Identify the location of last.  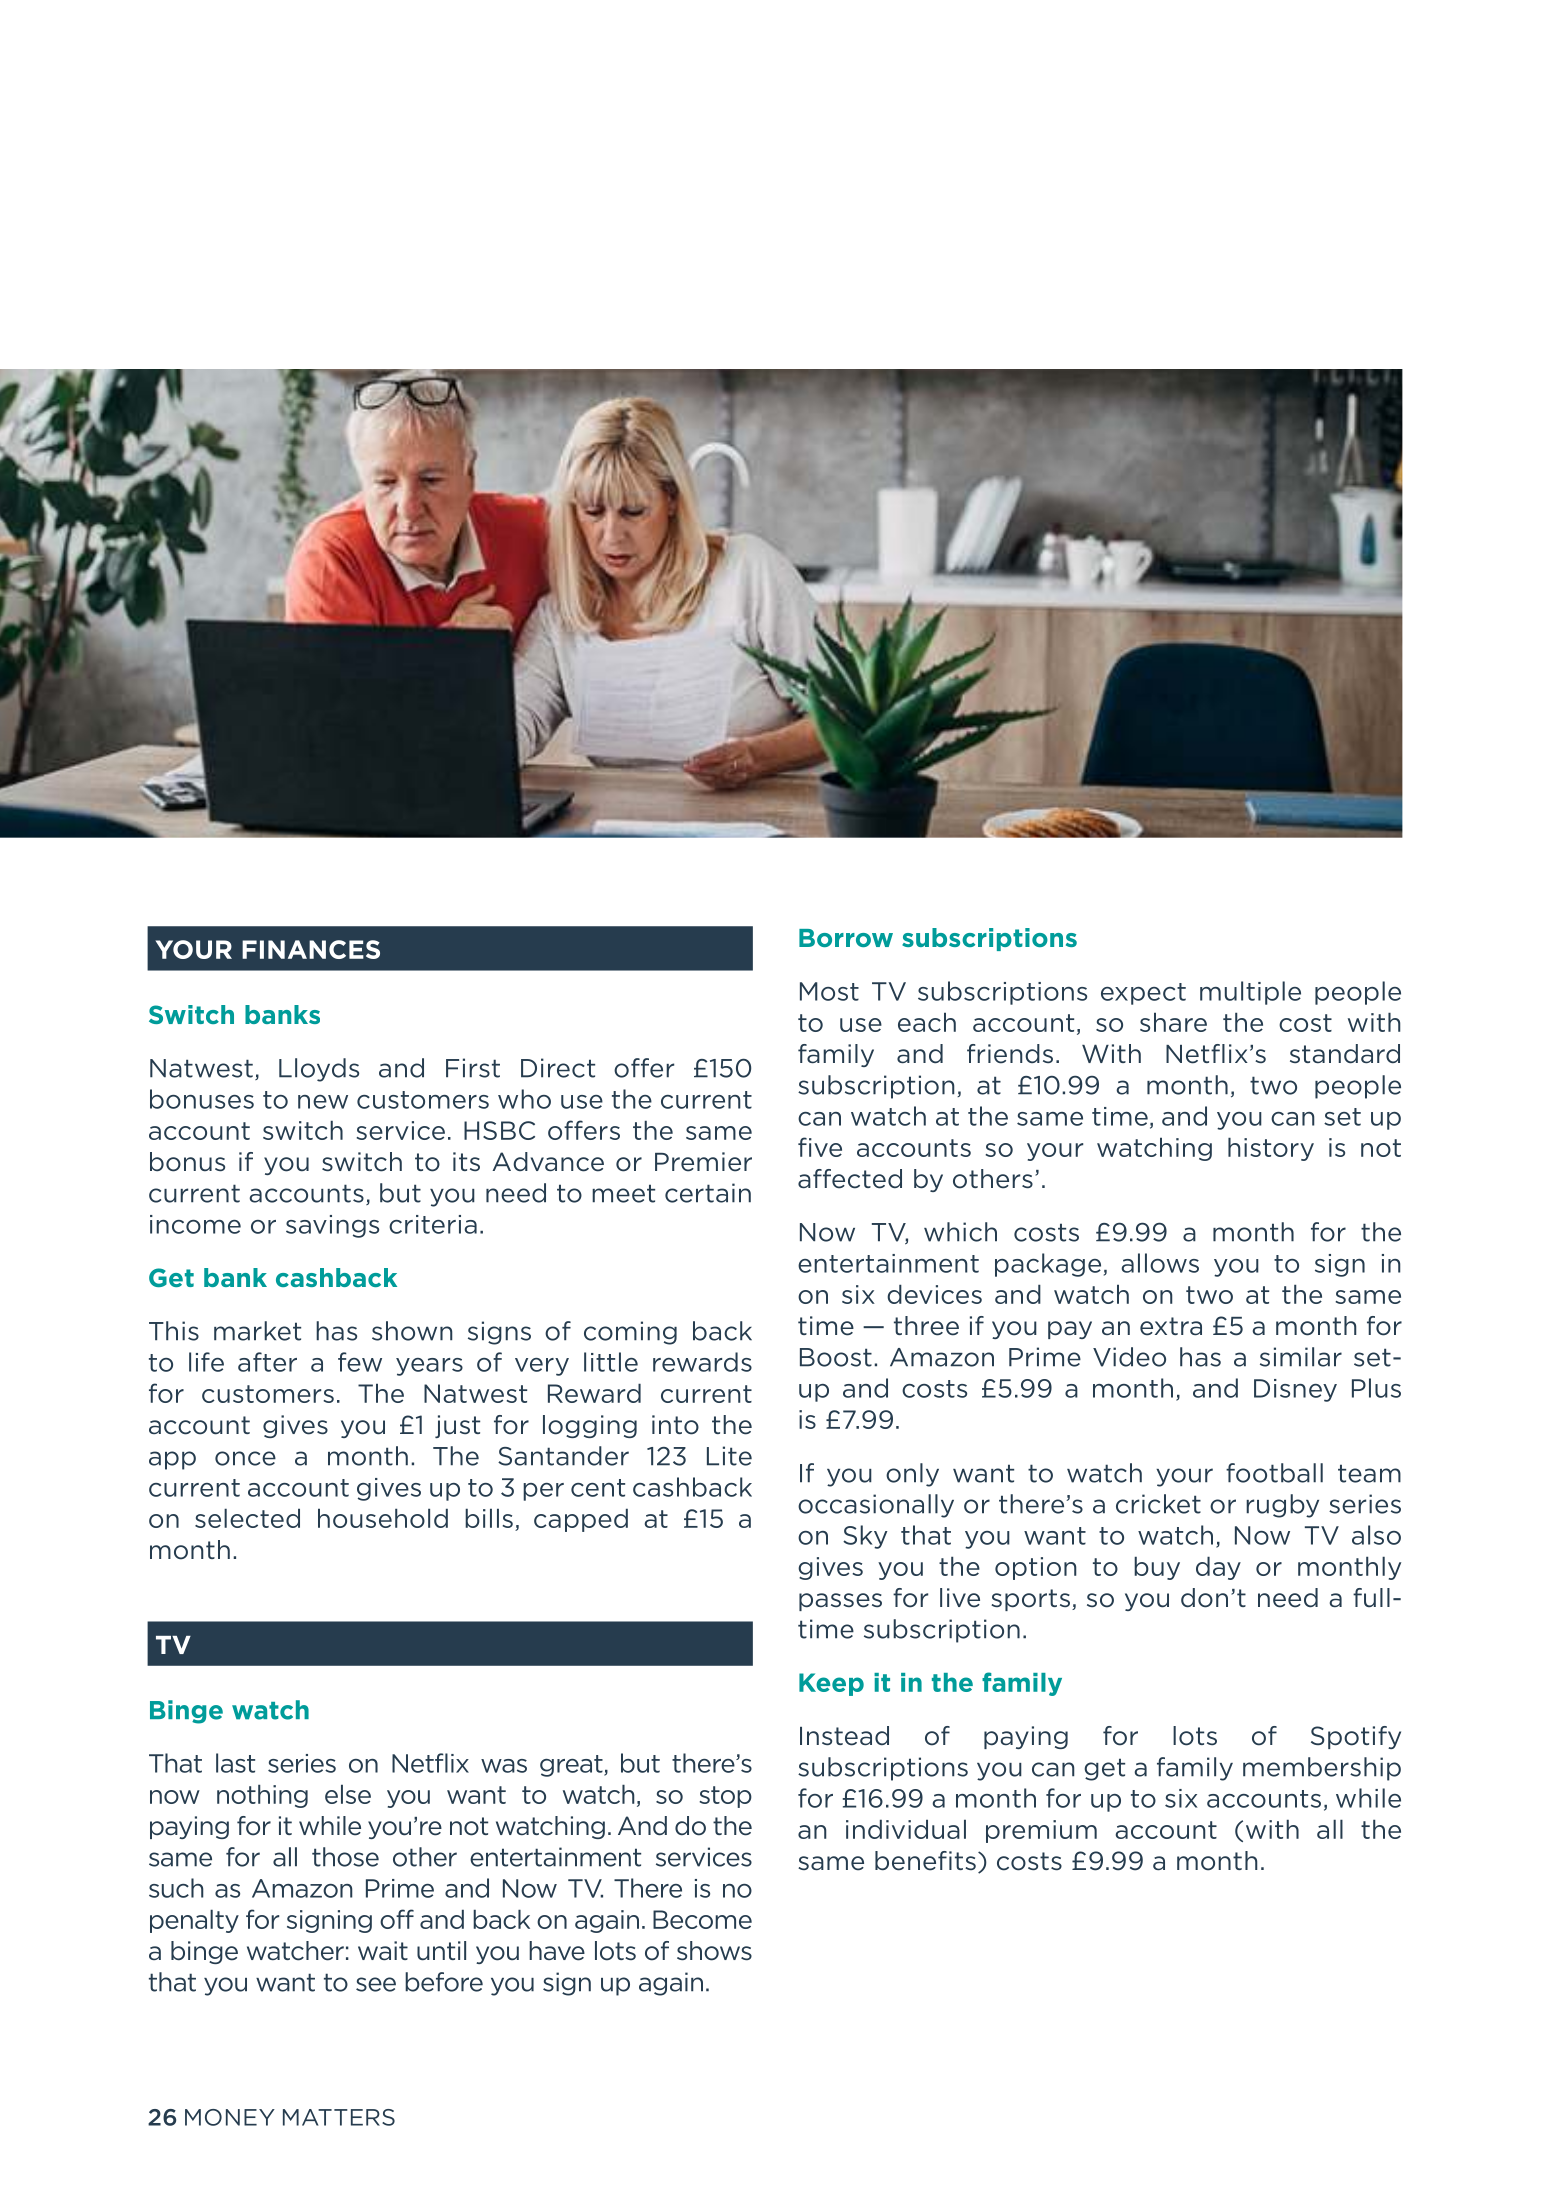
(235, 1763).
